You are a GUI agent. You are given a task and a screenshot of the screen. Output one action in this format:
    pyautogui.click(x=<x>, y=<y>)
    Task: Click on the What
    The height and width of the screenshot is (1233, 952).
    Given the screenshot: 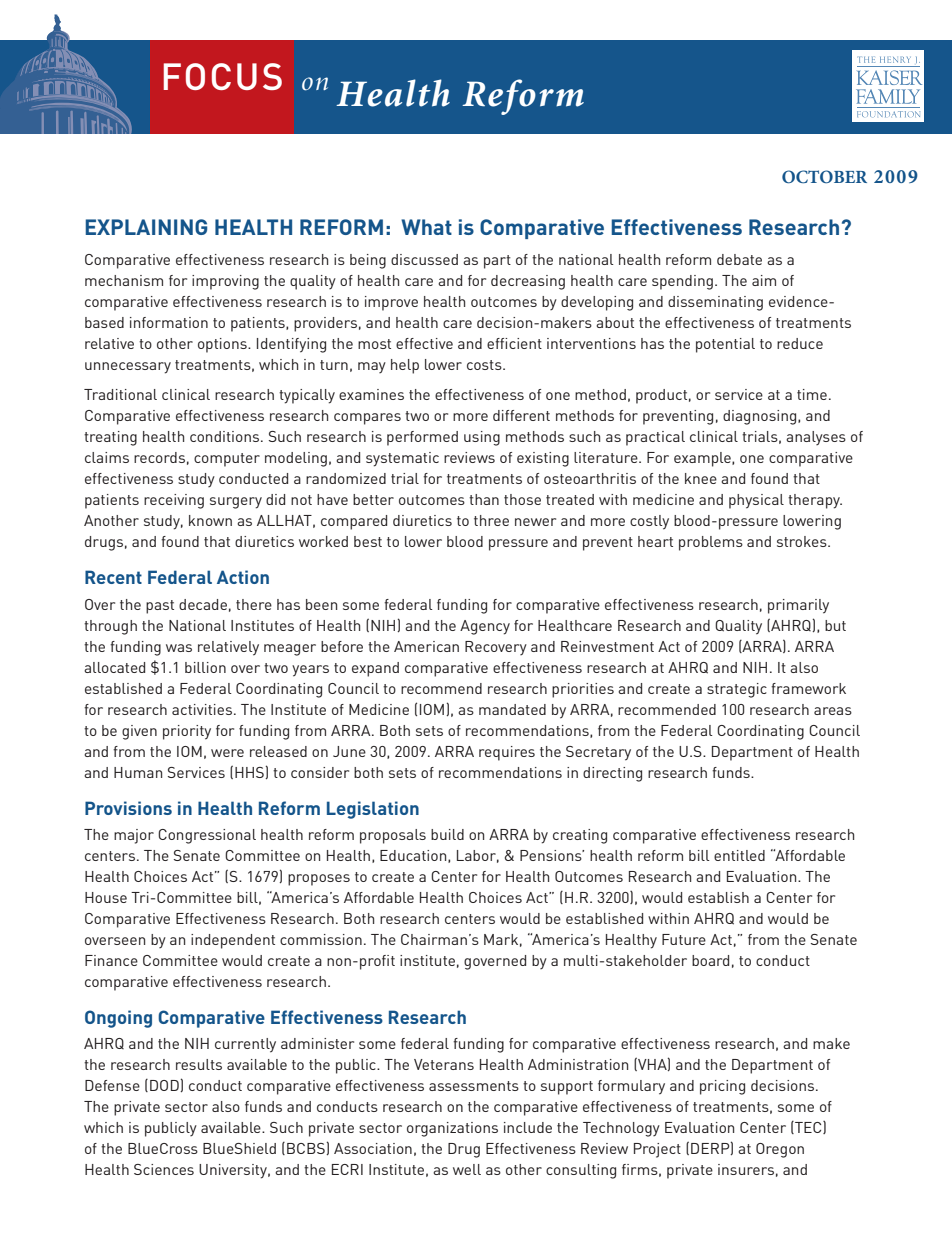 What is the action you would take?
    pyautogui.click(x=426, y=227)
